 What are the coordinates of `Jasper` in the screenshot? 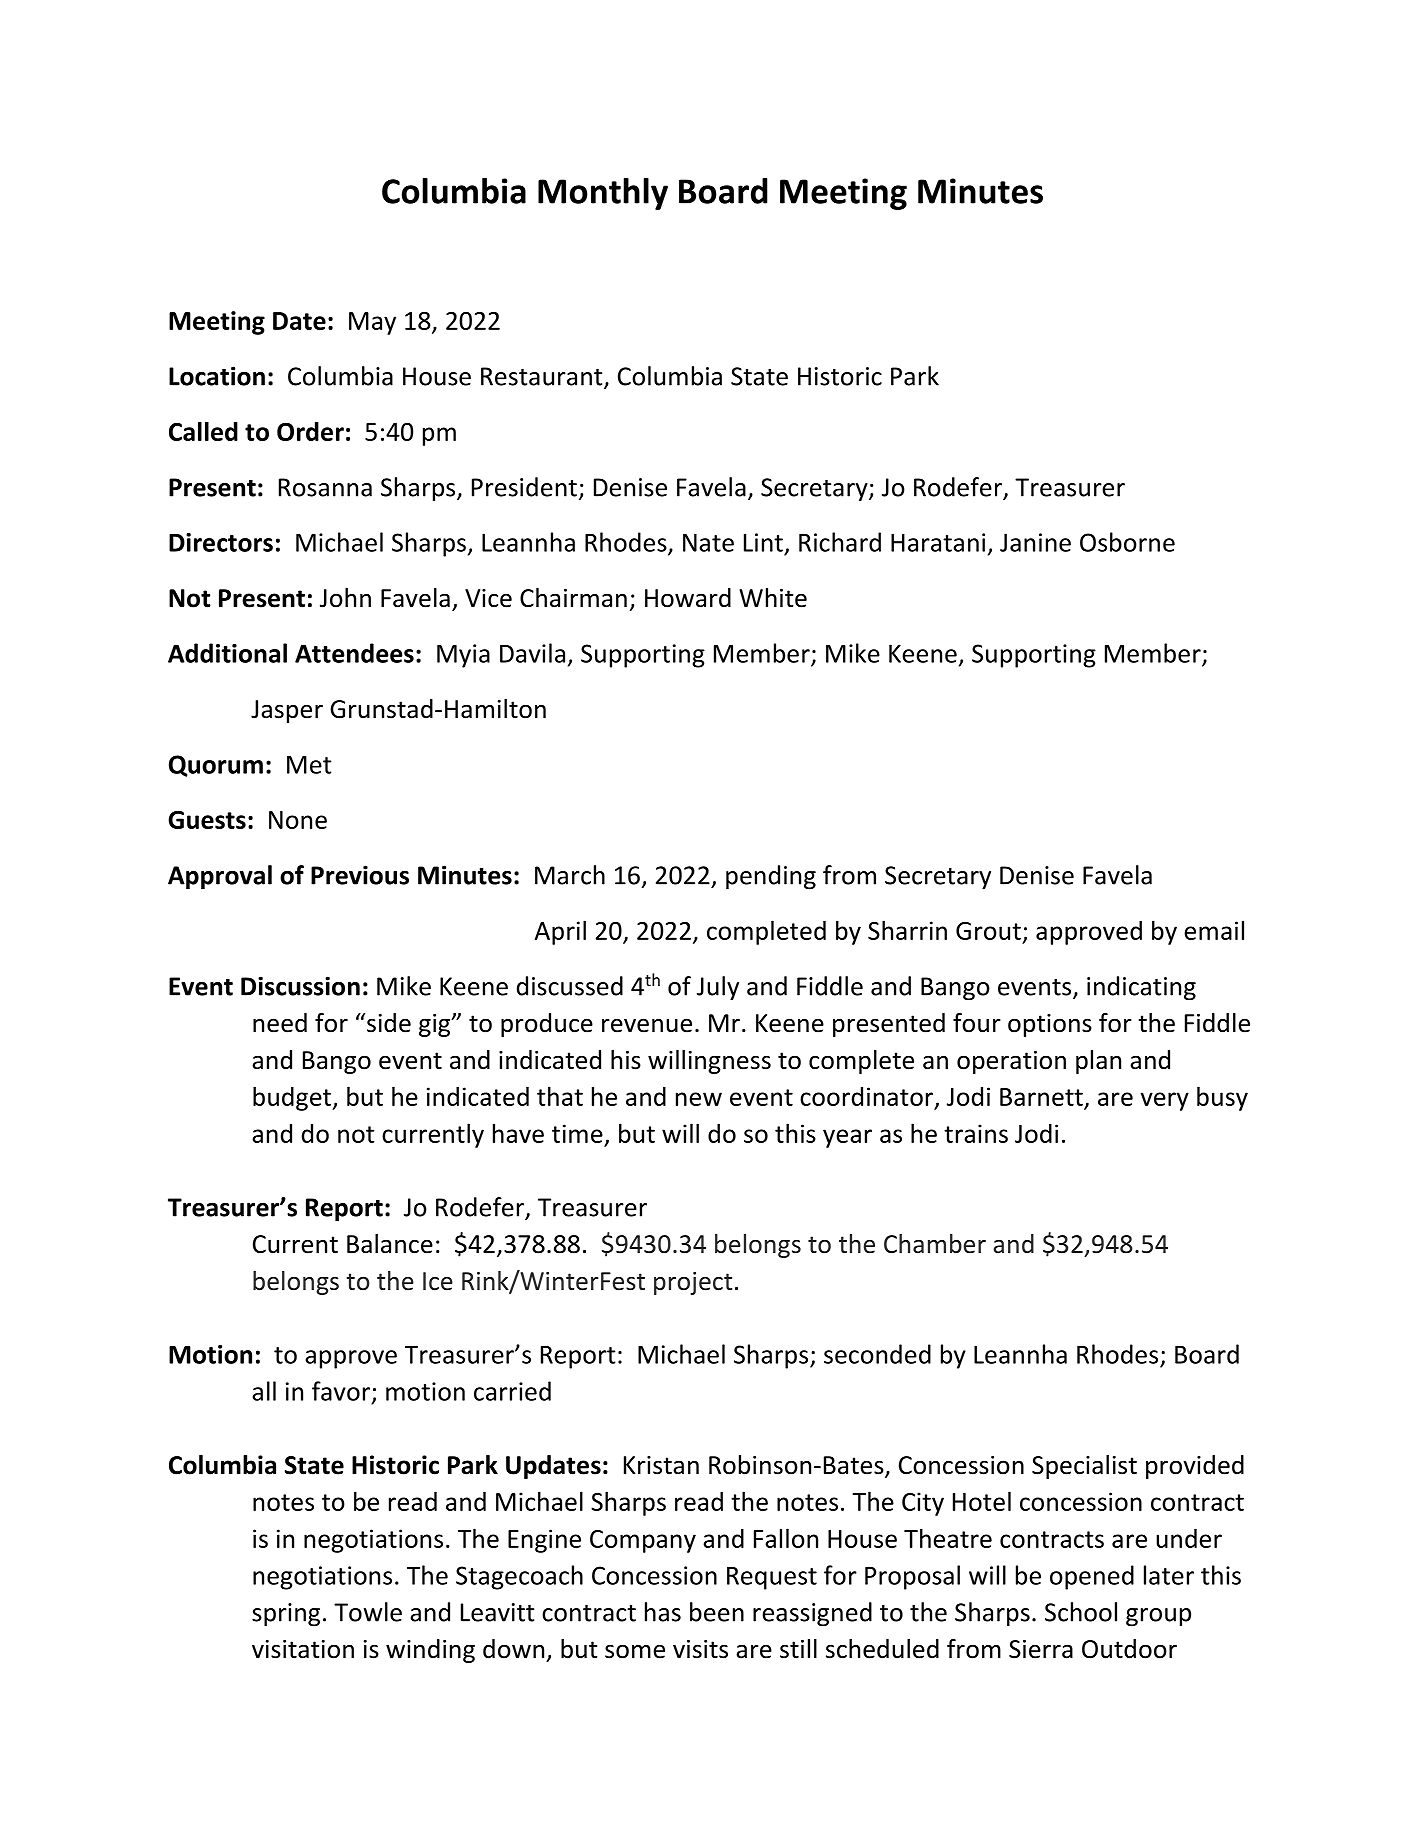 It's located at (287, 711).
